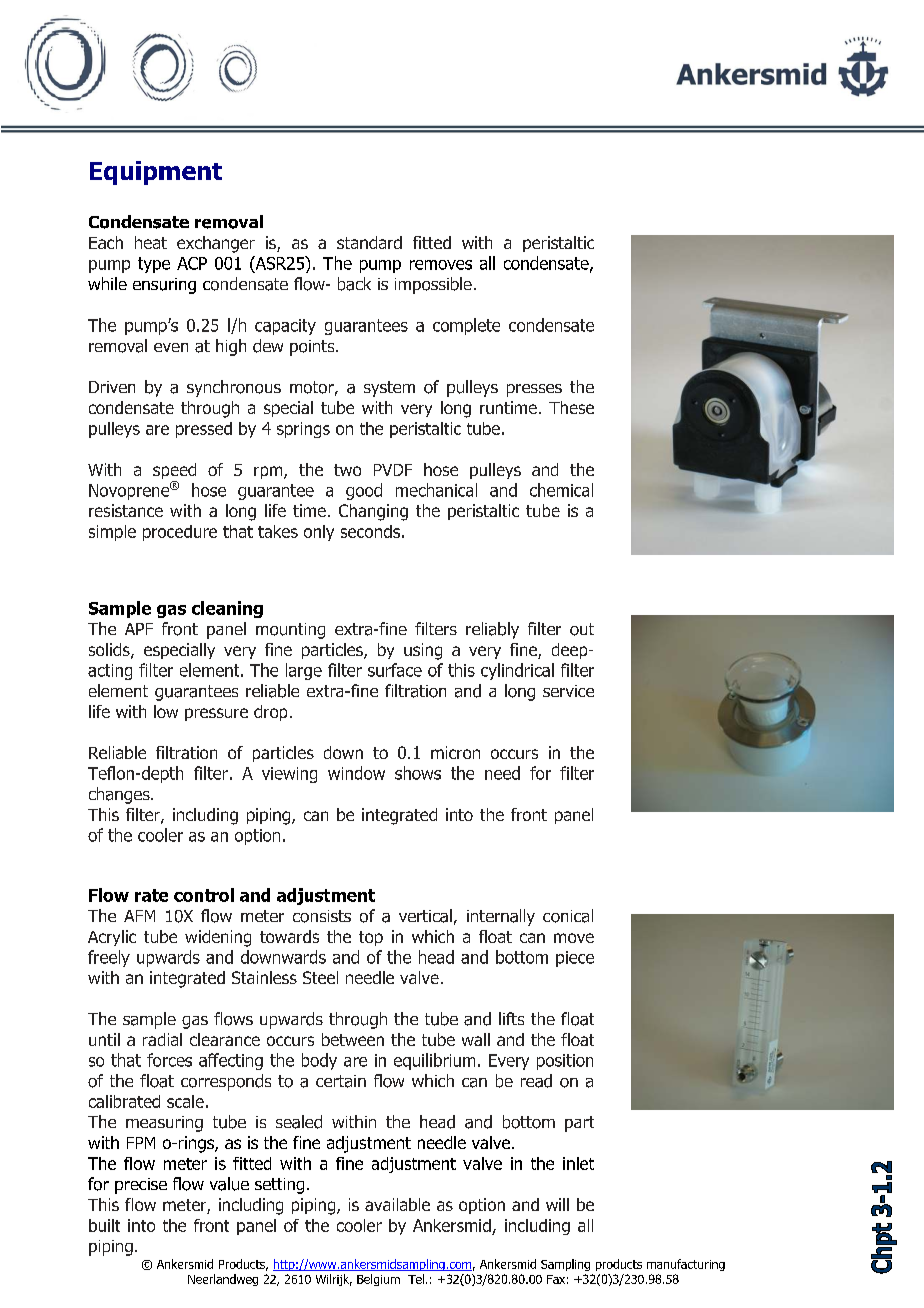 This screenshot has width=924, height=1308. What do you see at coordinates (369, 242) in the screenshot?
I see `standard` at bounding box center [369, 242].
